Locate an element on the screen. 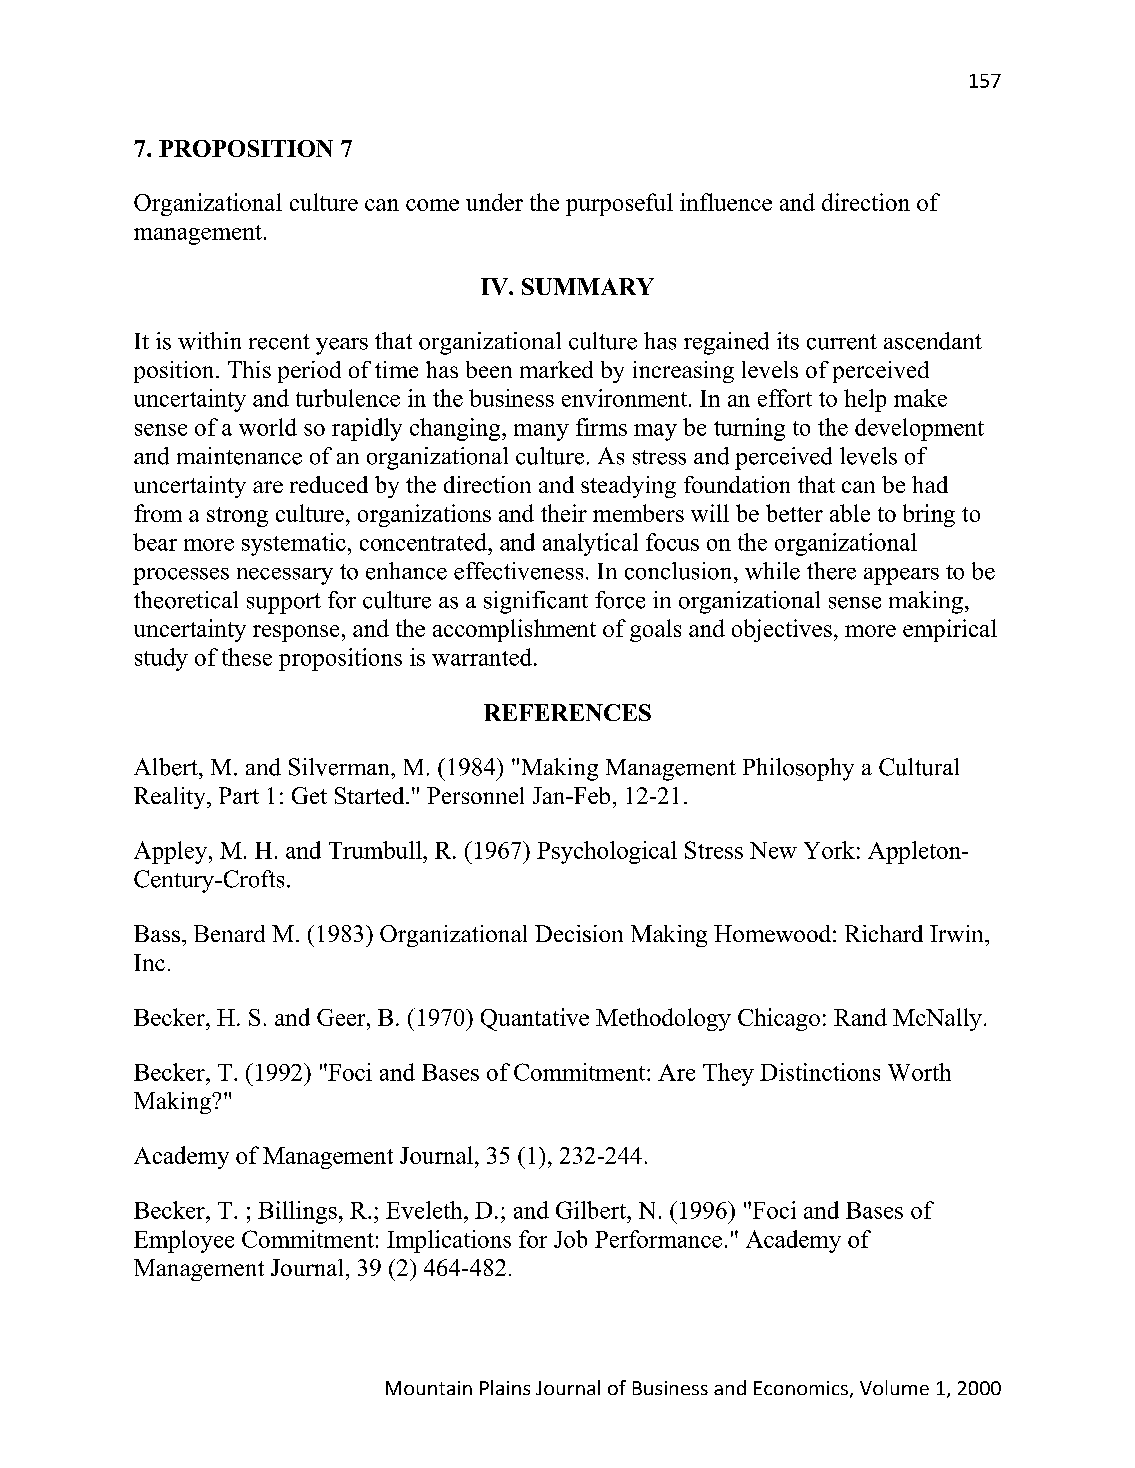 This screenshot has height=1468, width=1135. current is located at coordinates (842, 342).
